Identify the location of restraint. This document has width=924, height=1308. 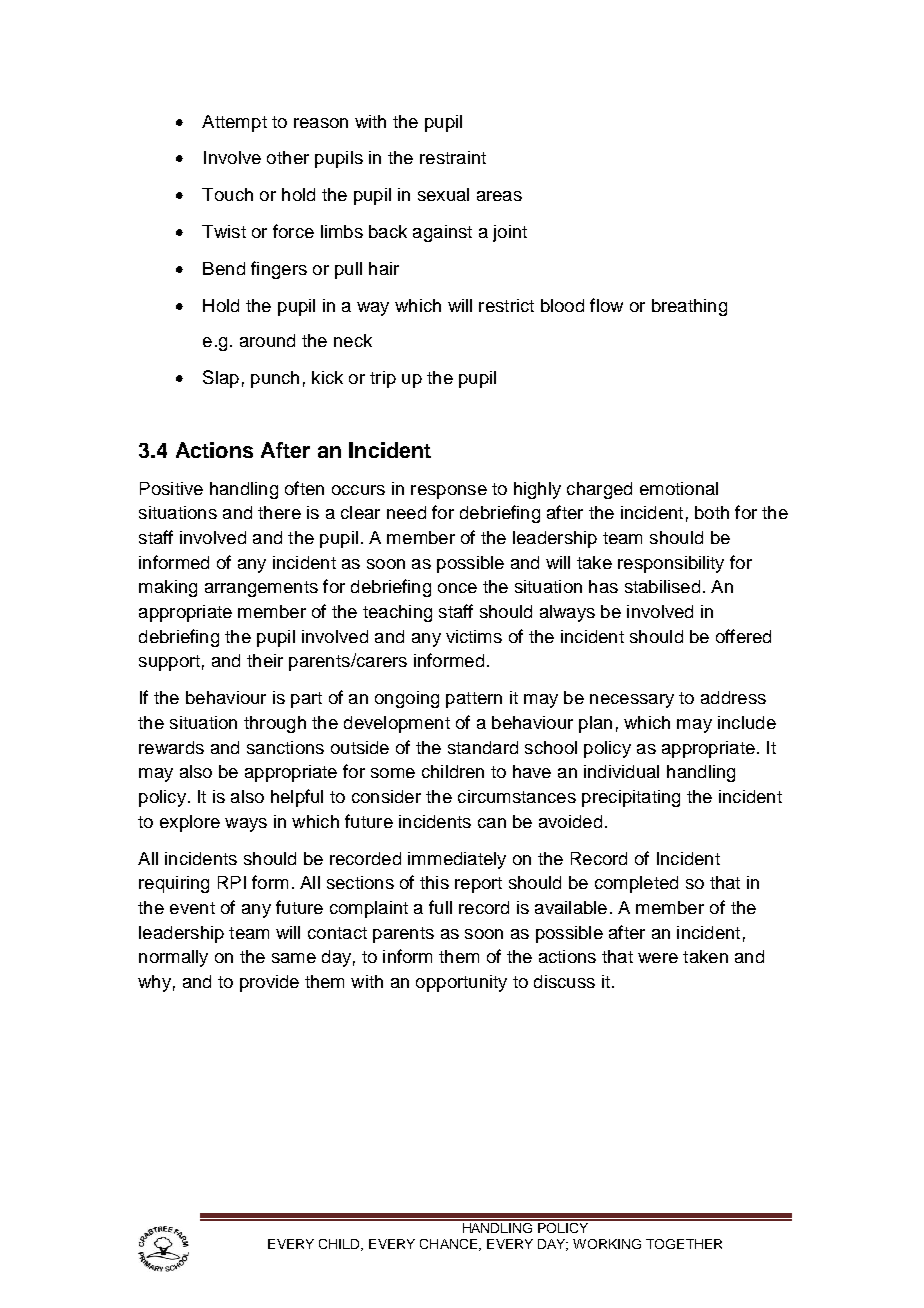
(453, 157).
